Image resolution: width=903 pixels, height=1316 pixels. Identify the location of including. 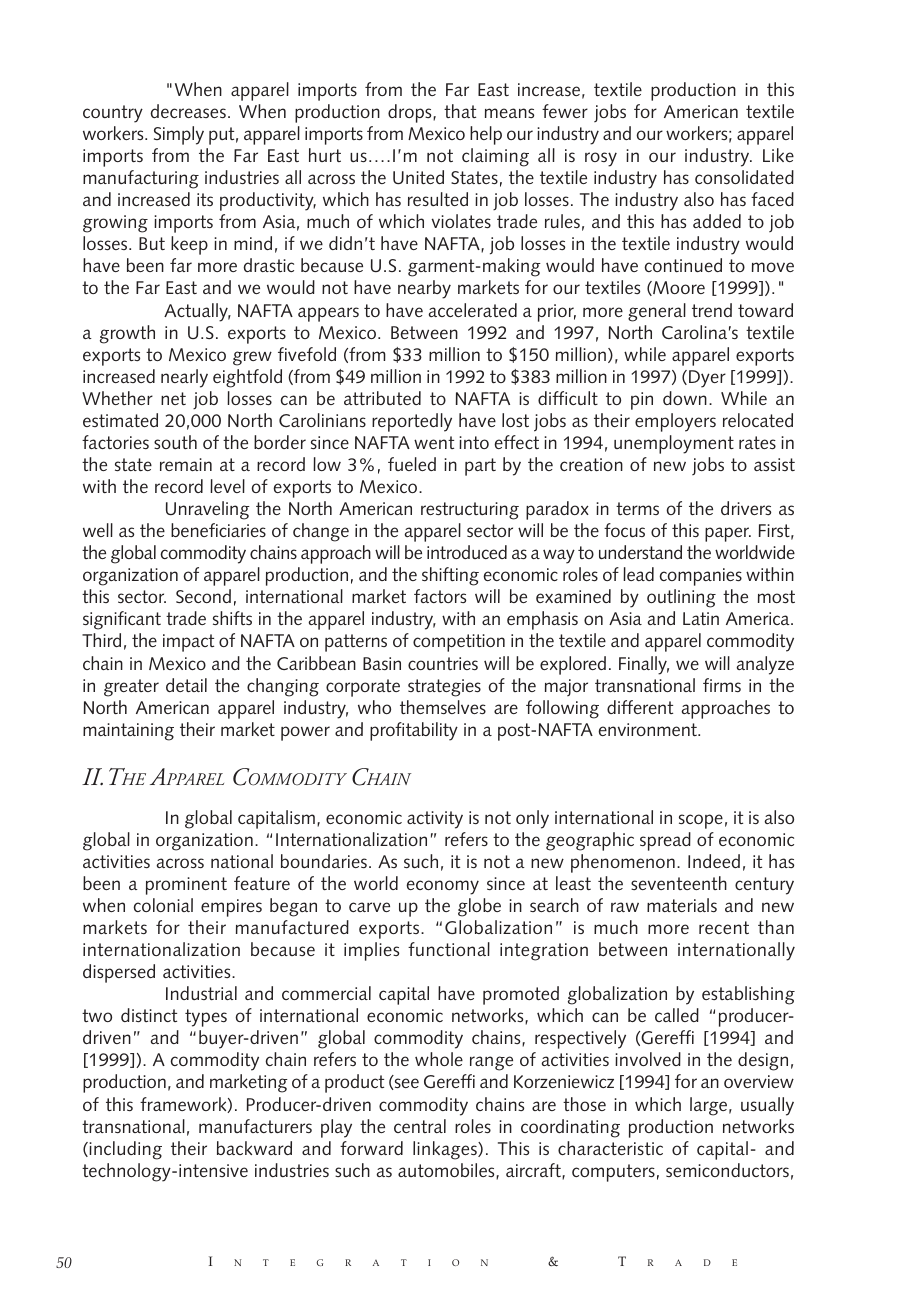
(124, 1150).
